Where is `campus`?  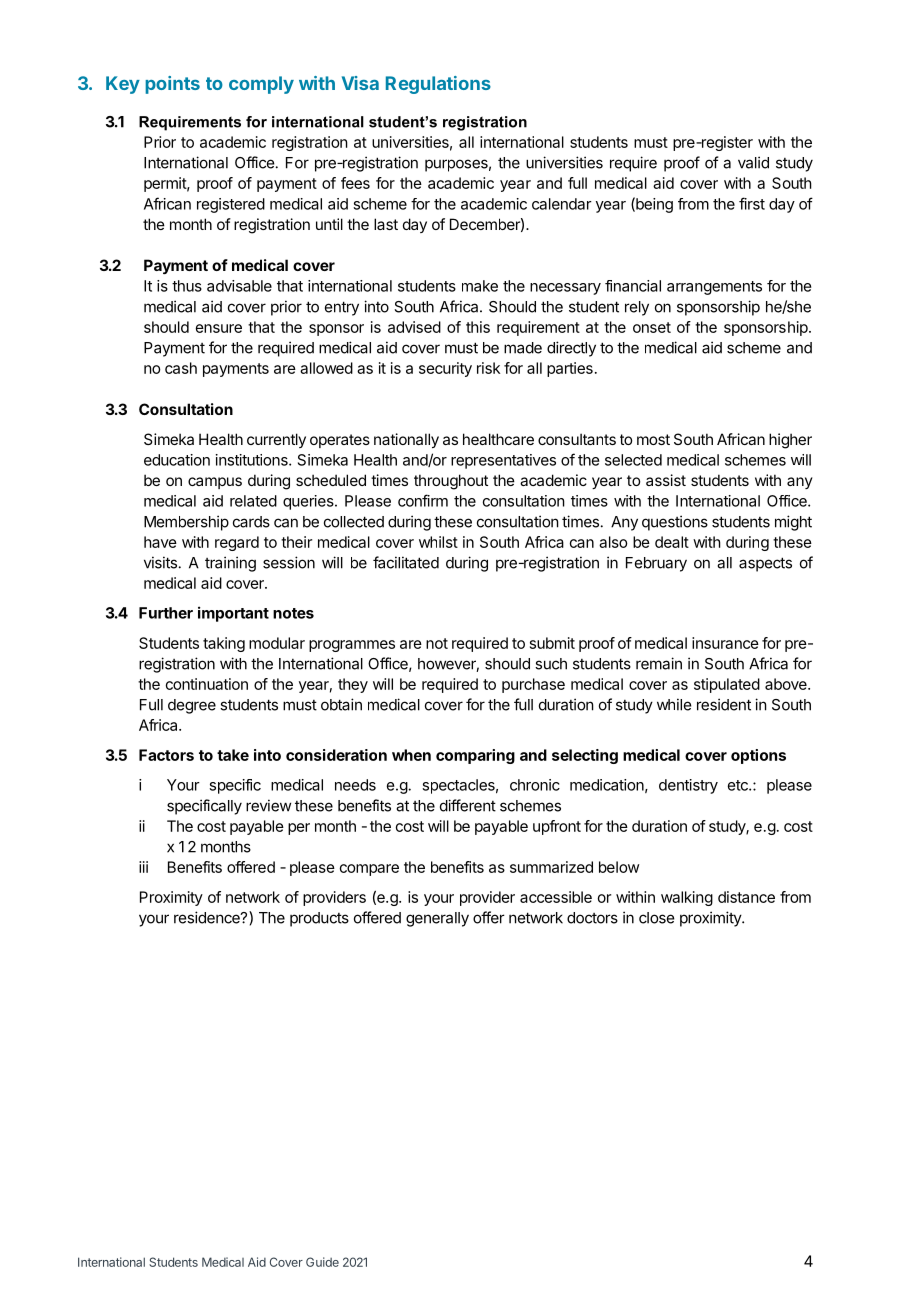
campus is located at coordinates (215, 483).
